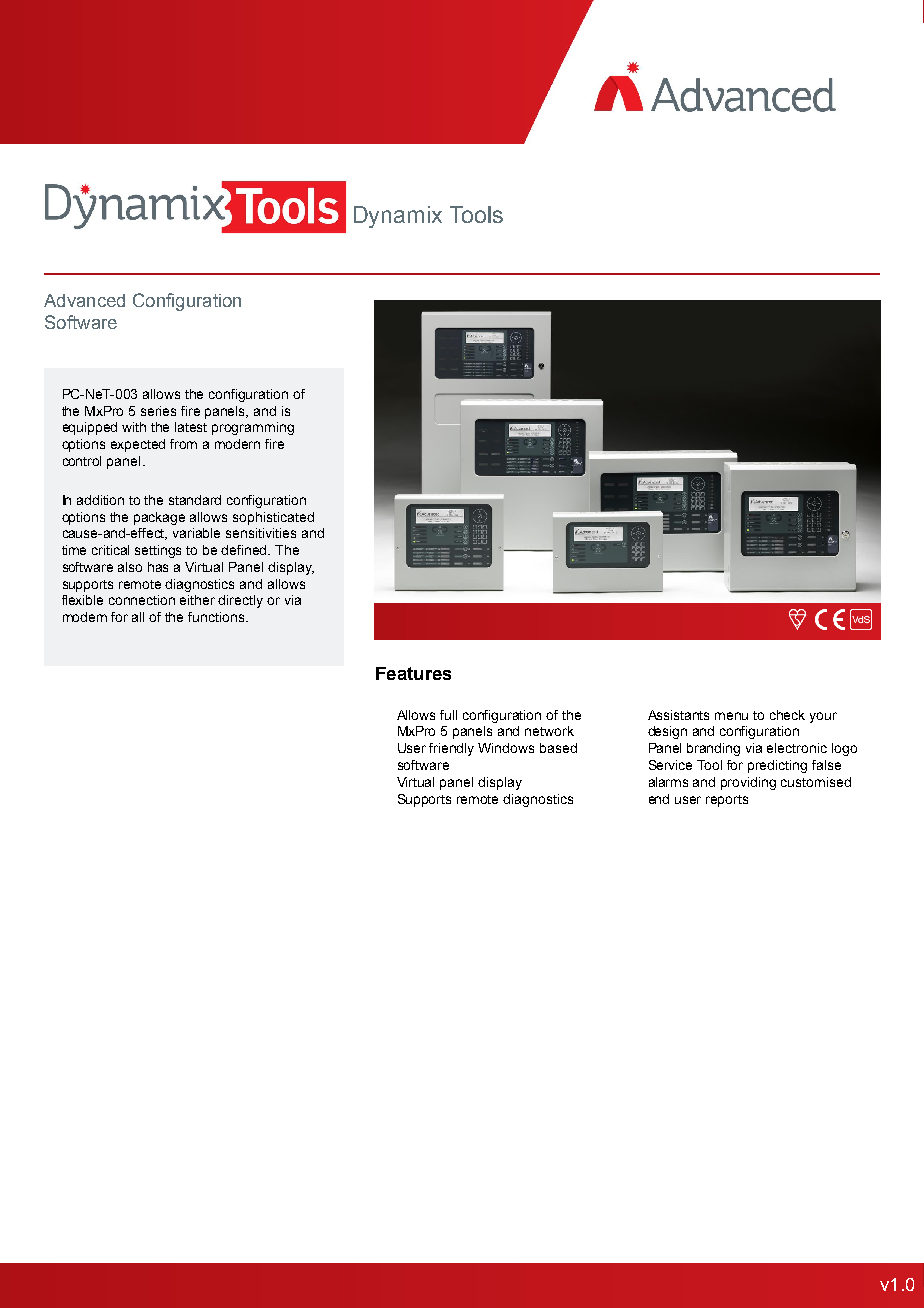 The image size is (924, 1308). Describe the element at coordinates (787, 715) in the image. I see `check` at that location.
